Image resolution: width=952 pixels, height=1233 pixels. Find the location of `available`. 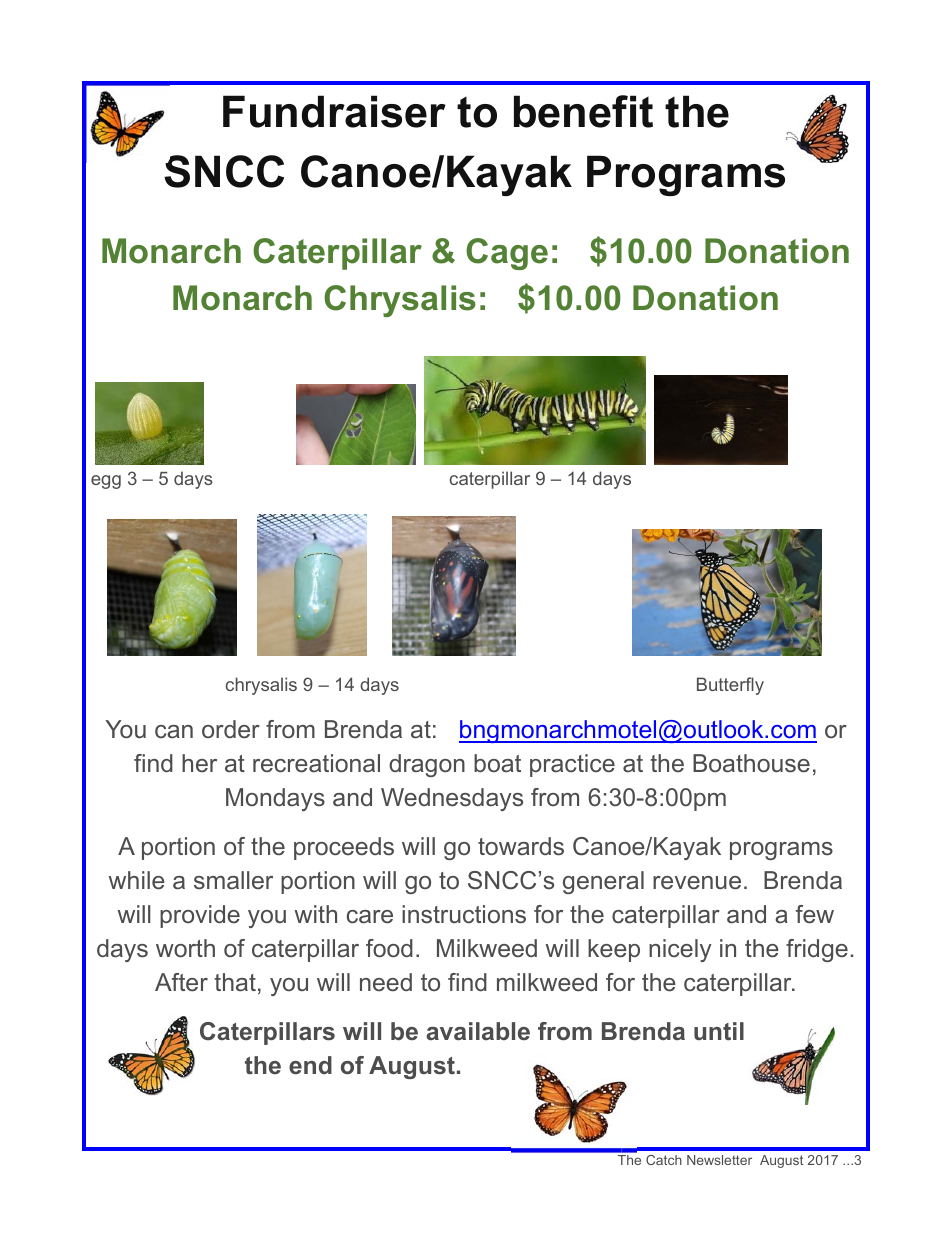

available is located at coordinates (478, 1031).
